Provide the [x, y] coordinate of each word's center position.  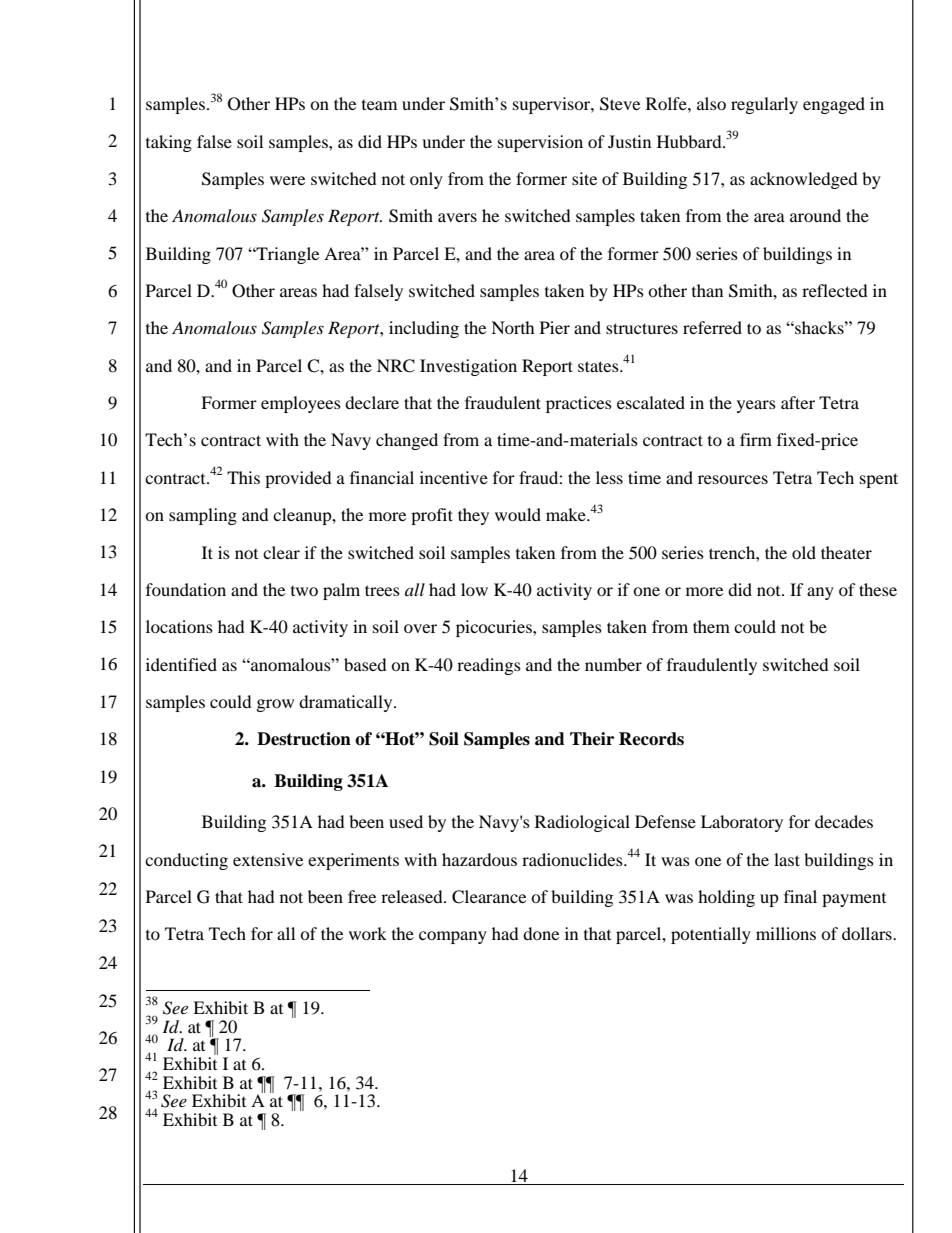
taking [169, 143]
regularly [764, 105]
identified [181, 664]
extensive [268, 859]
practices [579, 404]
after [798, 402]
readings [489, 666]
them [711, 626]
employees [301, 404]
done [541, 933]
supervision [540, 143]
